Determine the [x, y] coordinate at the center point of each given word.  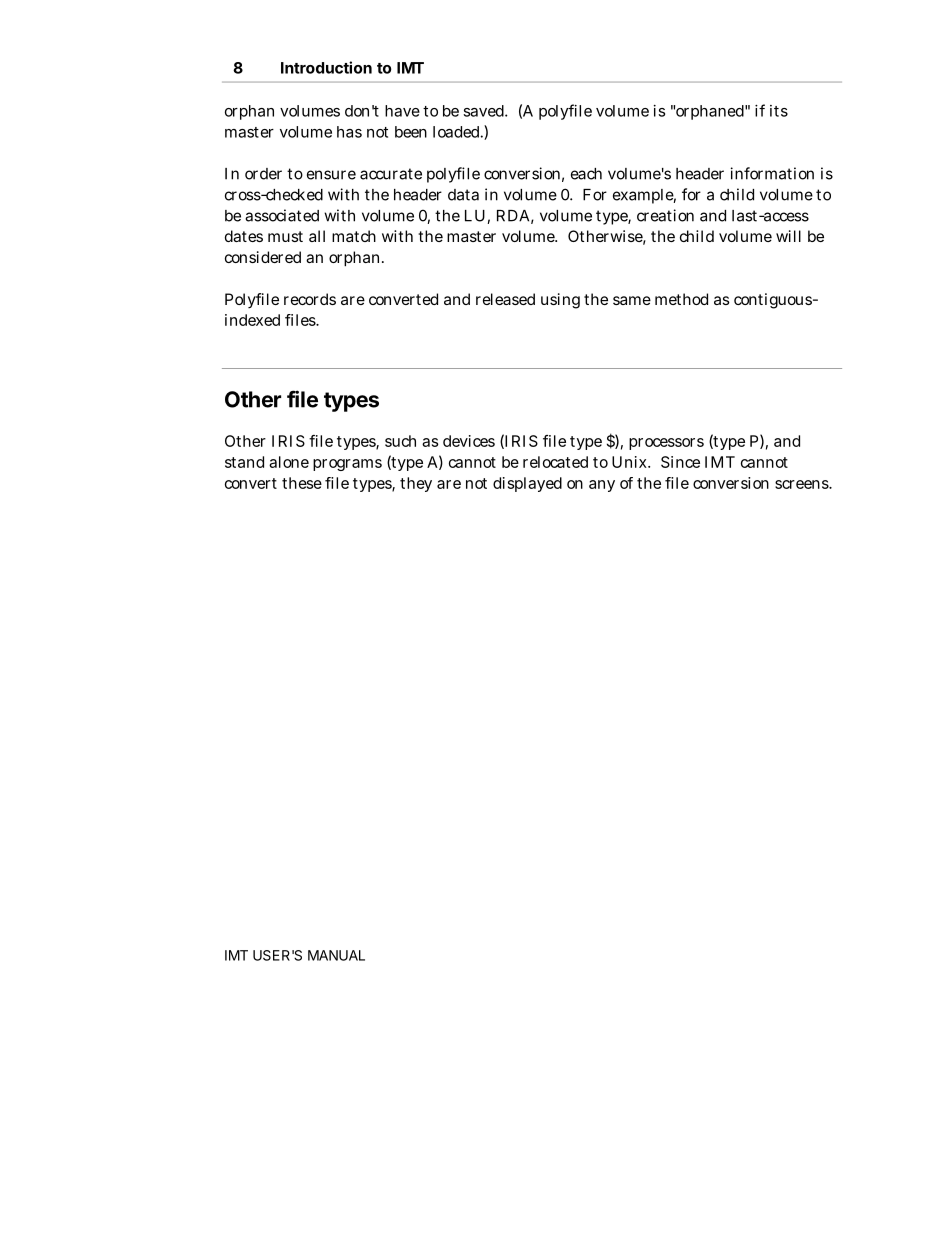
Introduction [326, 67]
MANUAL [336, 955]
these [302, 483]
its [779, 111]
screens [803, 484]
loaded [458, 132]
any [602, 486]
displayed [527, 484]
